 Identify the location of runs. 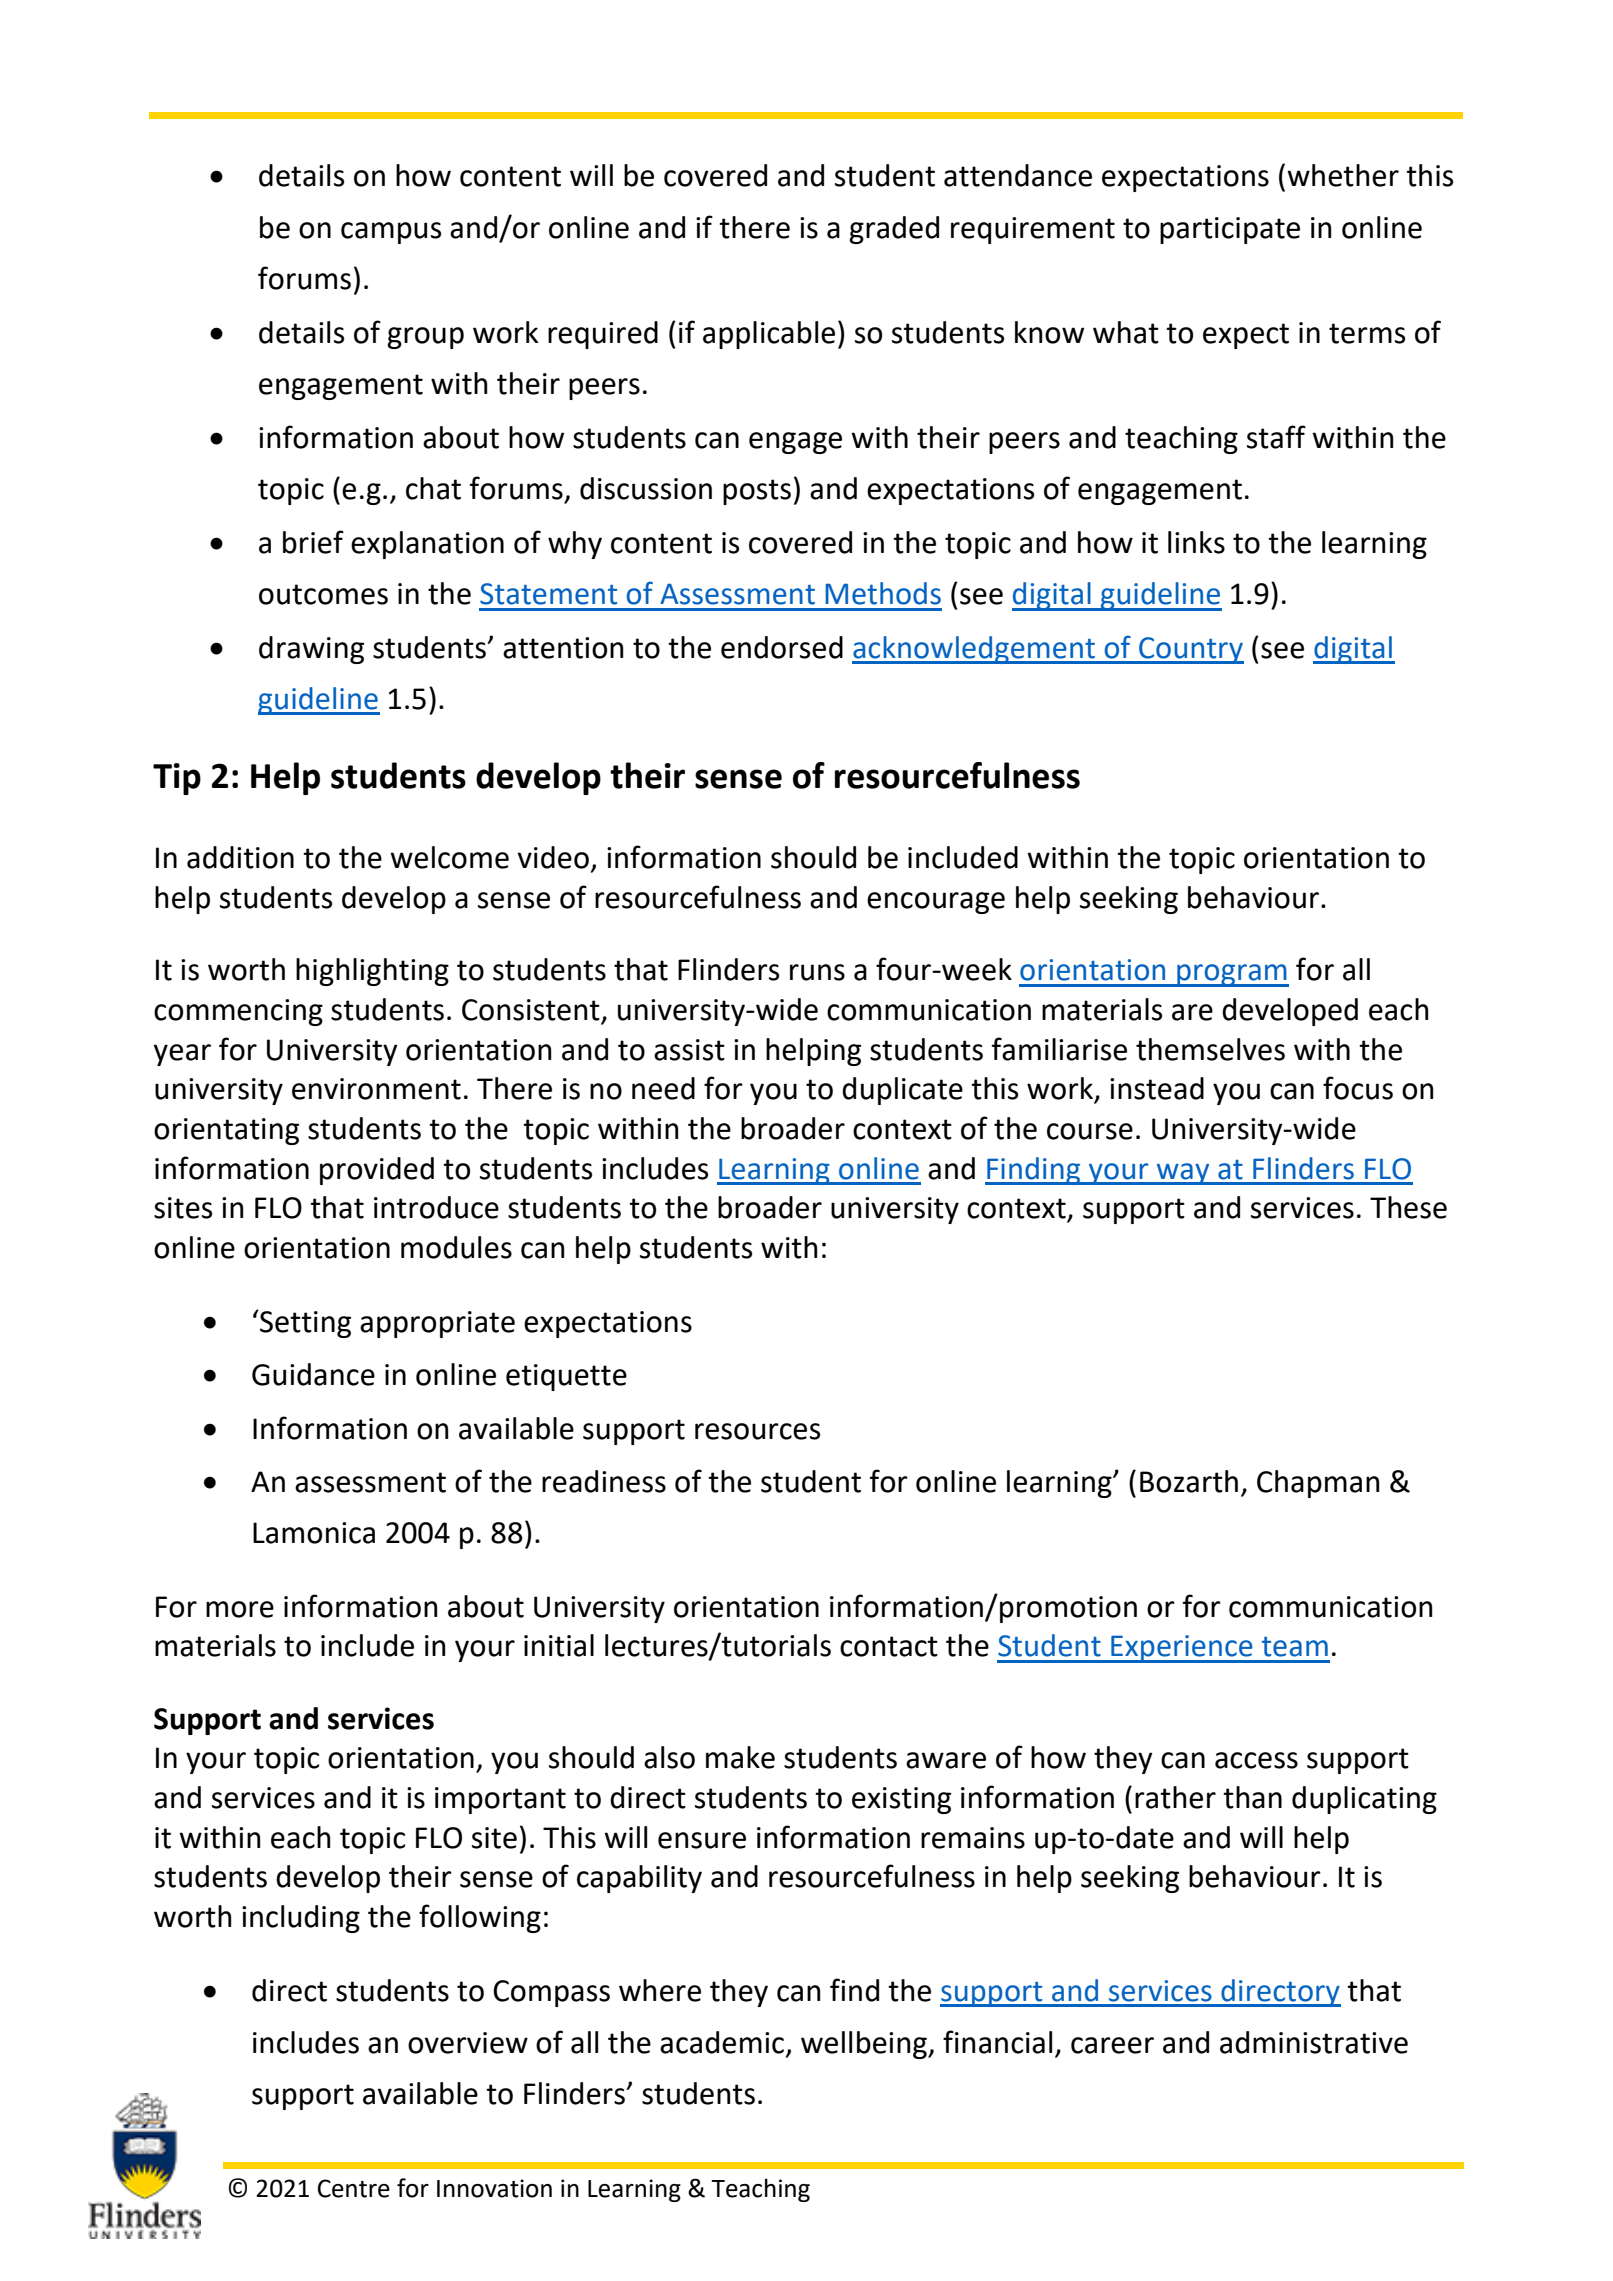
(817, 972).
